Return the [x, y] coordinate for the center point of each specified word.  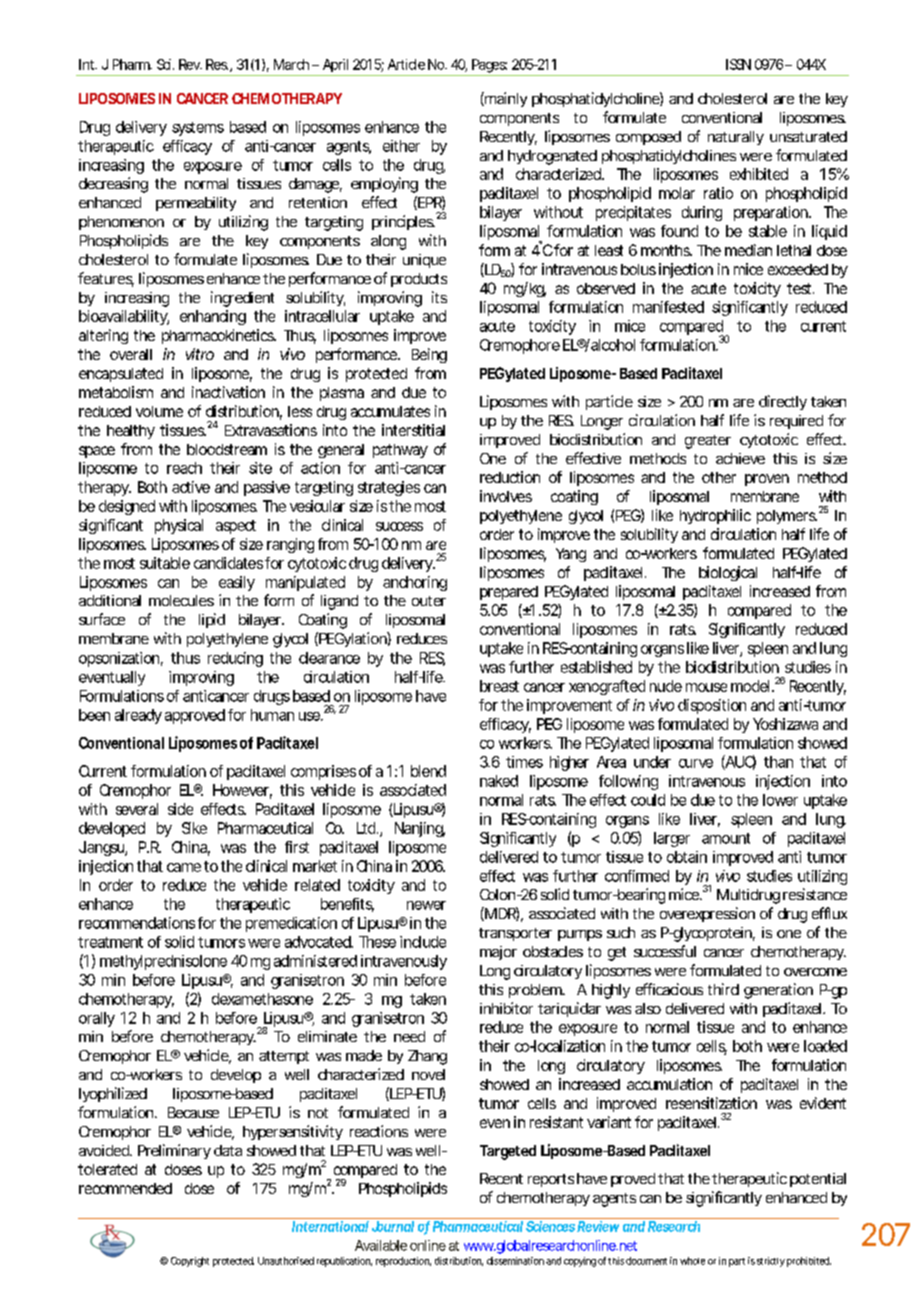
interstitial [413, 430]
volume [159, 411]
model [750, 686]
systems [198, 129]
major [498, 953]
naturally [736, 138]
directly [783, 402]
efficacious [669, 989]
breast [499, 686]
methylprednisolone [163, 962]
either [401, 146]
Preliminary [174, 1151]
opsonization [119, 659]
